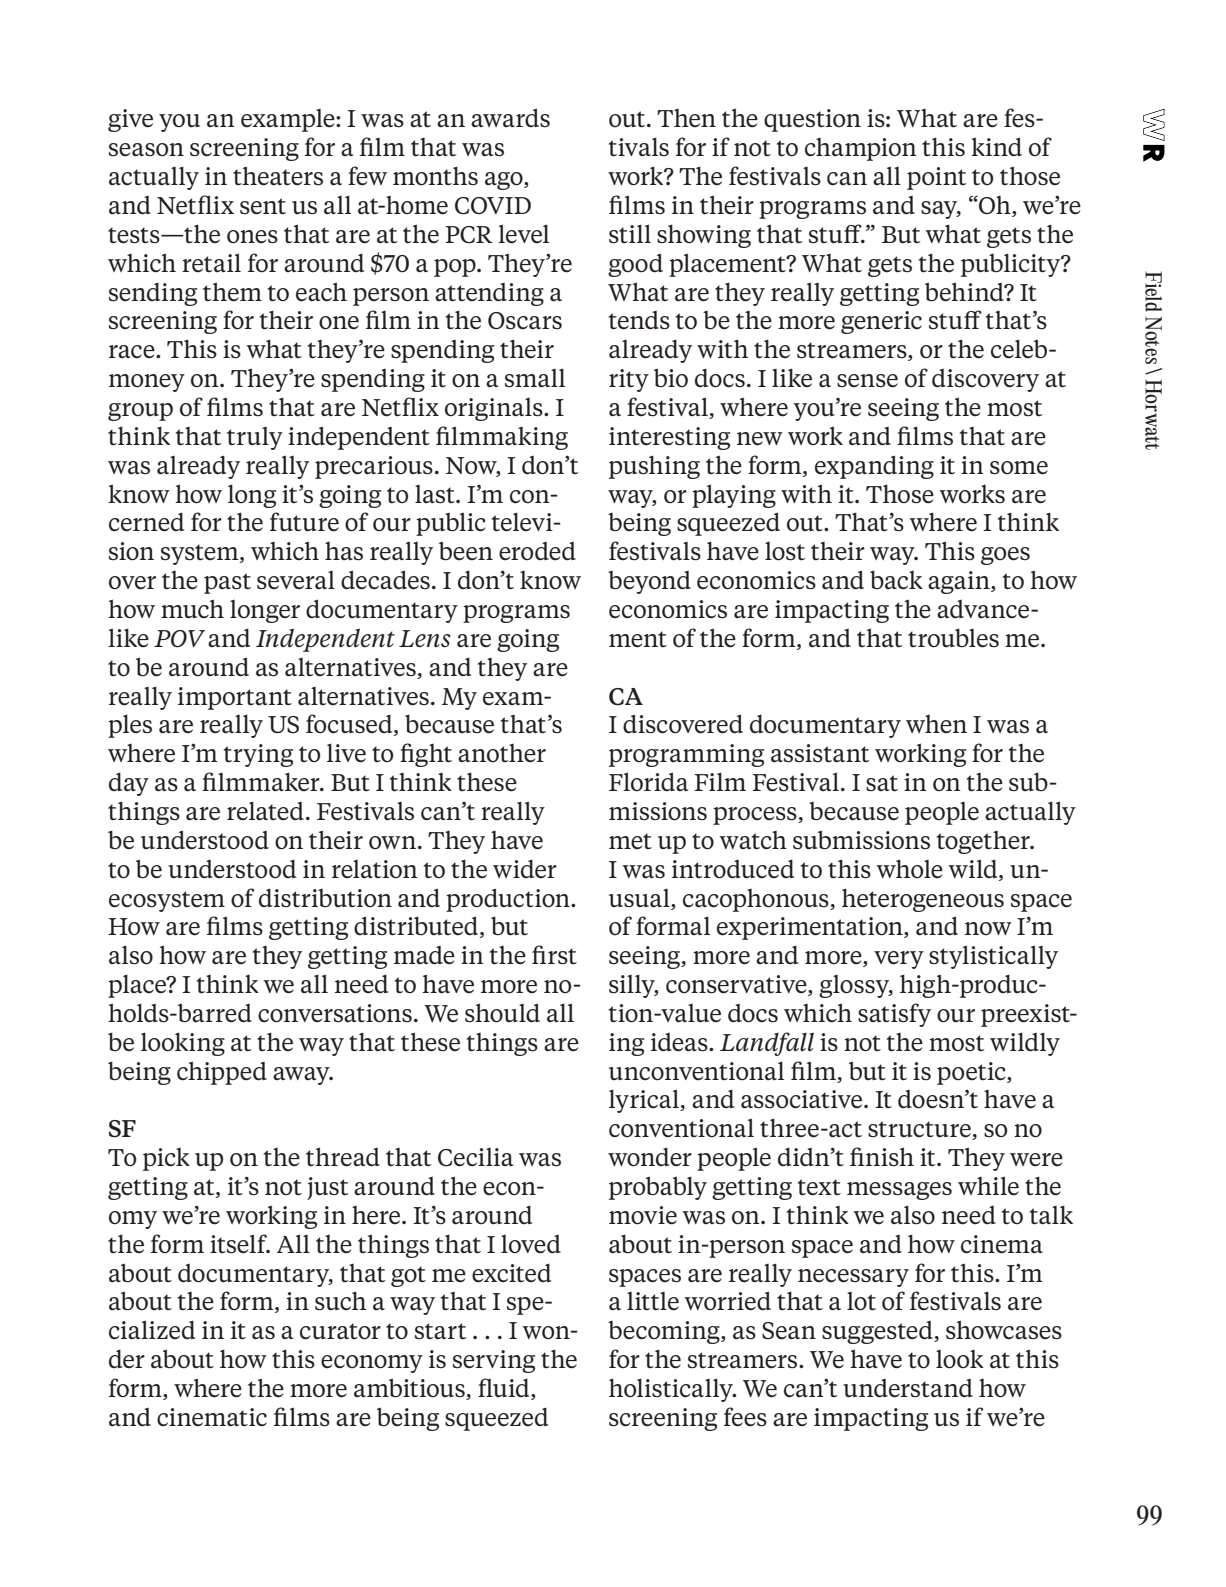 The width and height of the screenshot is (1226, 1587). I want to click on theaters, so click(278, 176).
